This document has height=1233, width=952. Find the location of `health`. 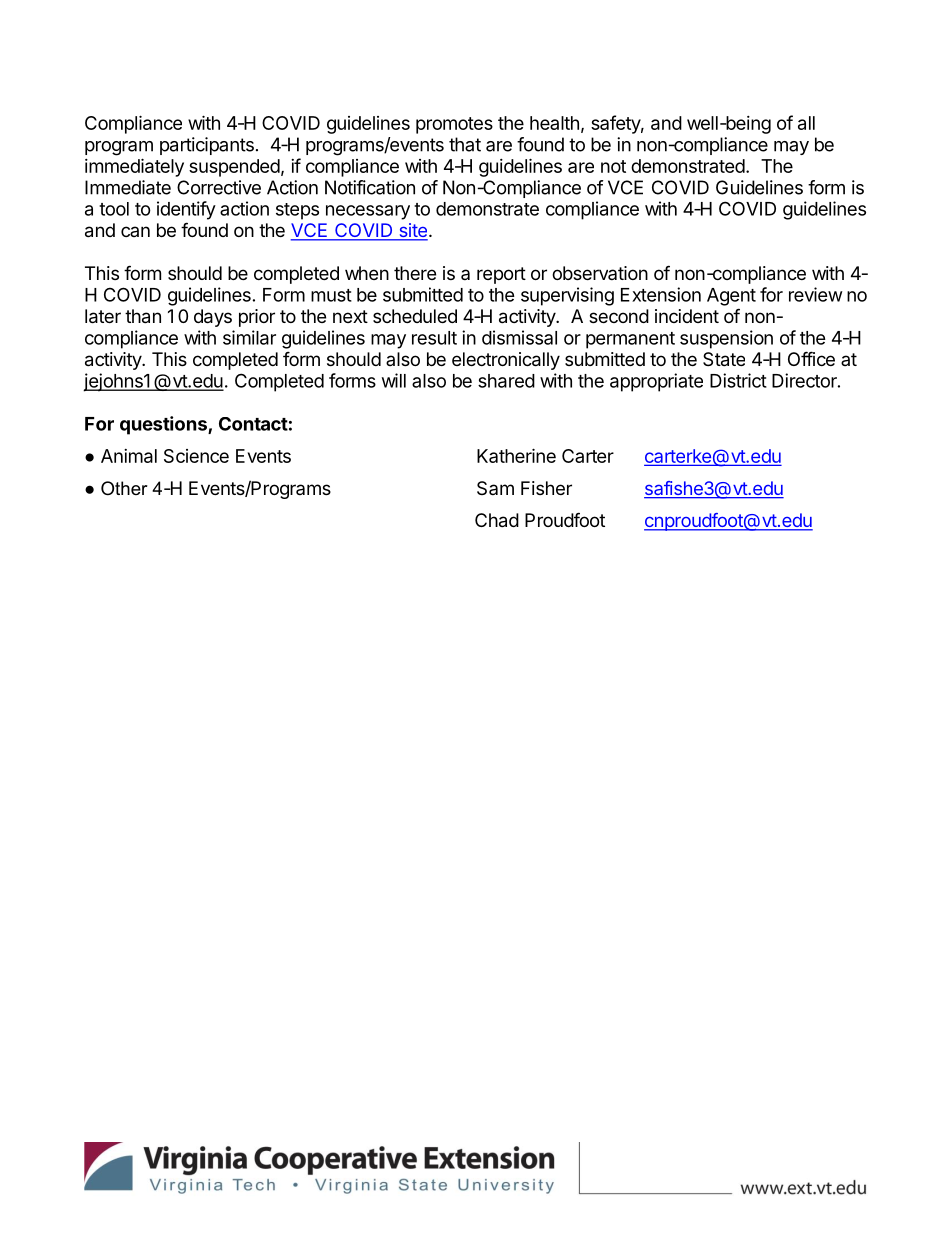

health is located at coordinates (554, 123).
